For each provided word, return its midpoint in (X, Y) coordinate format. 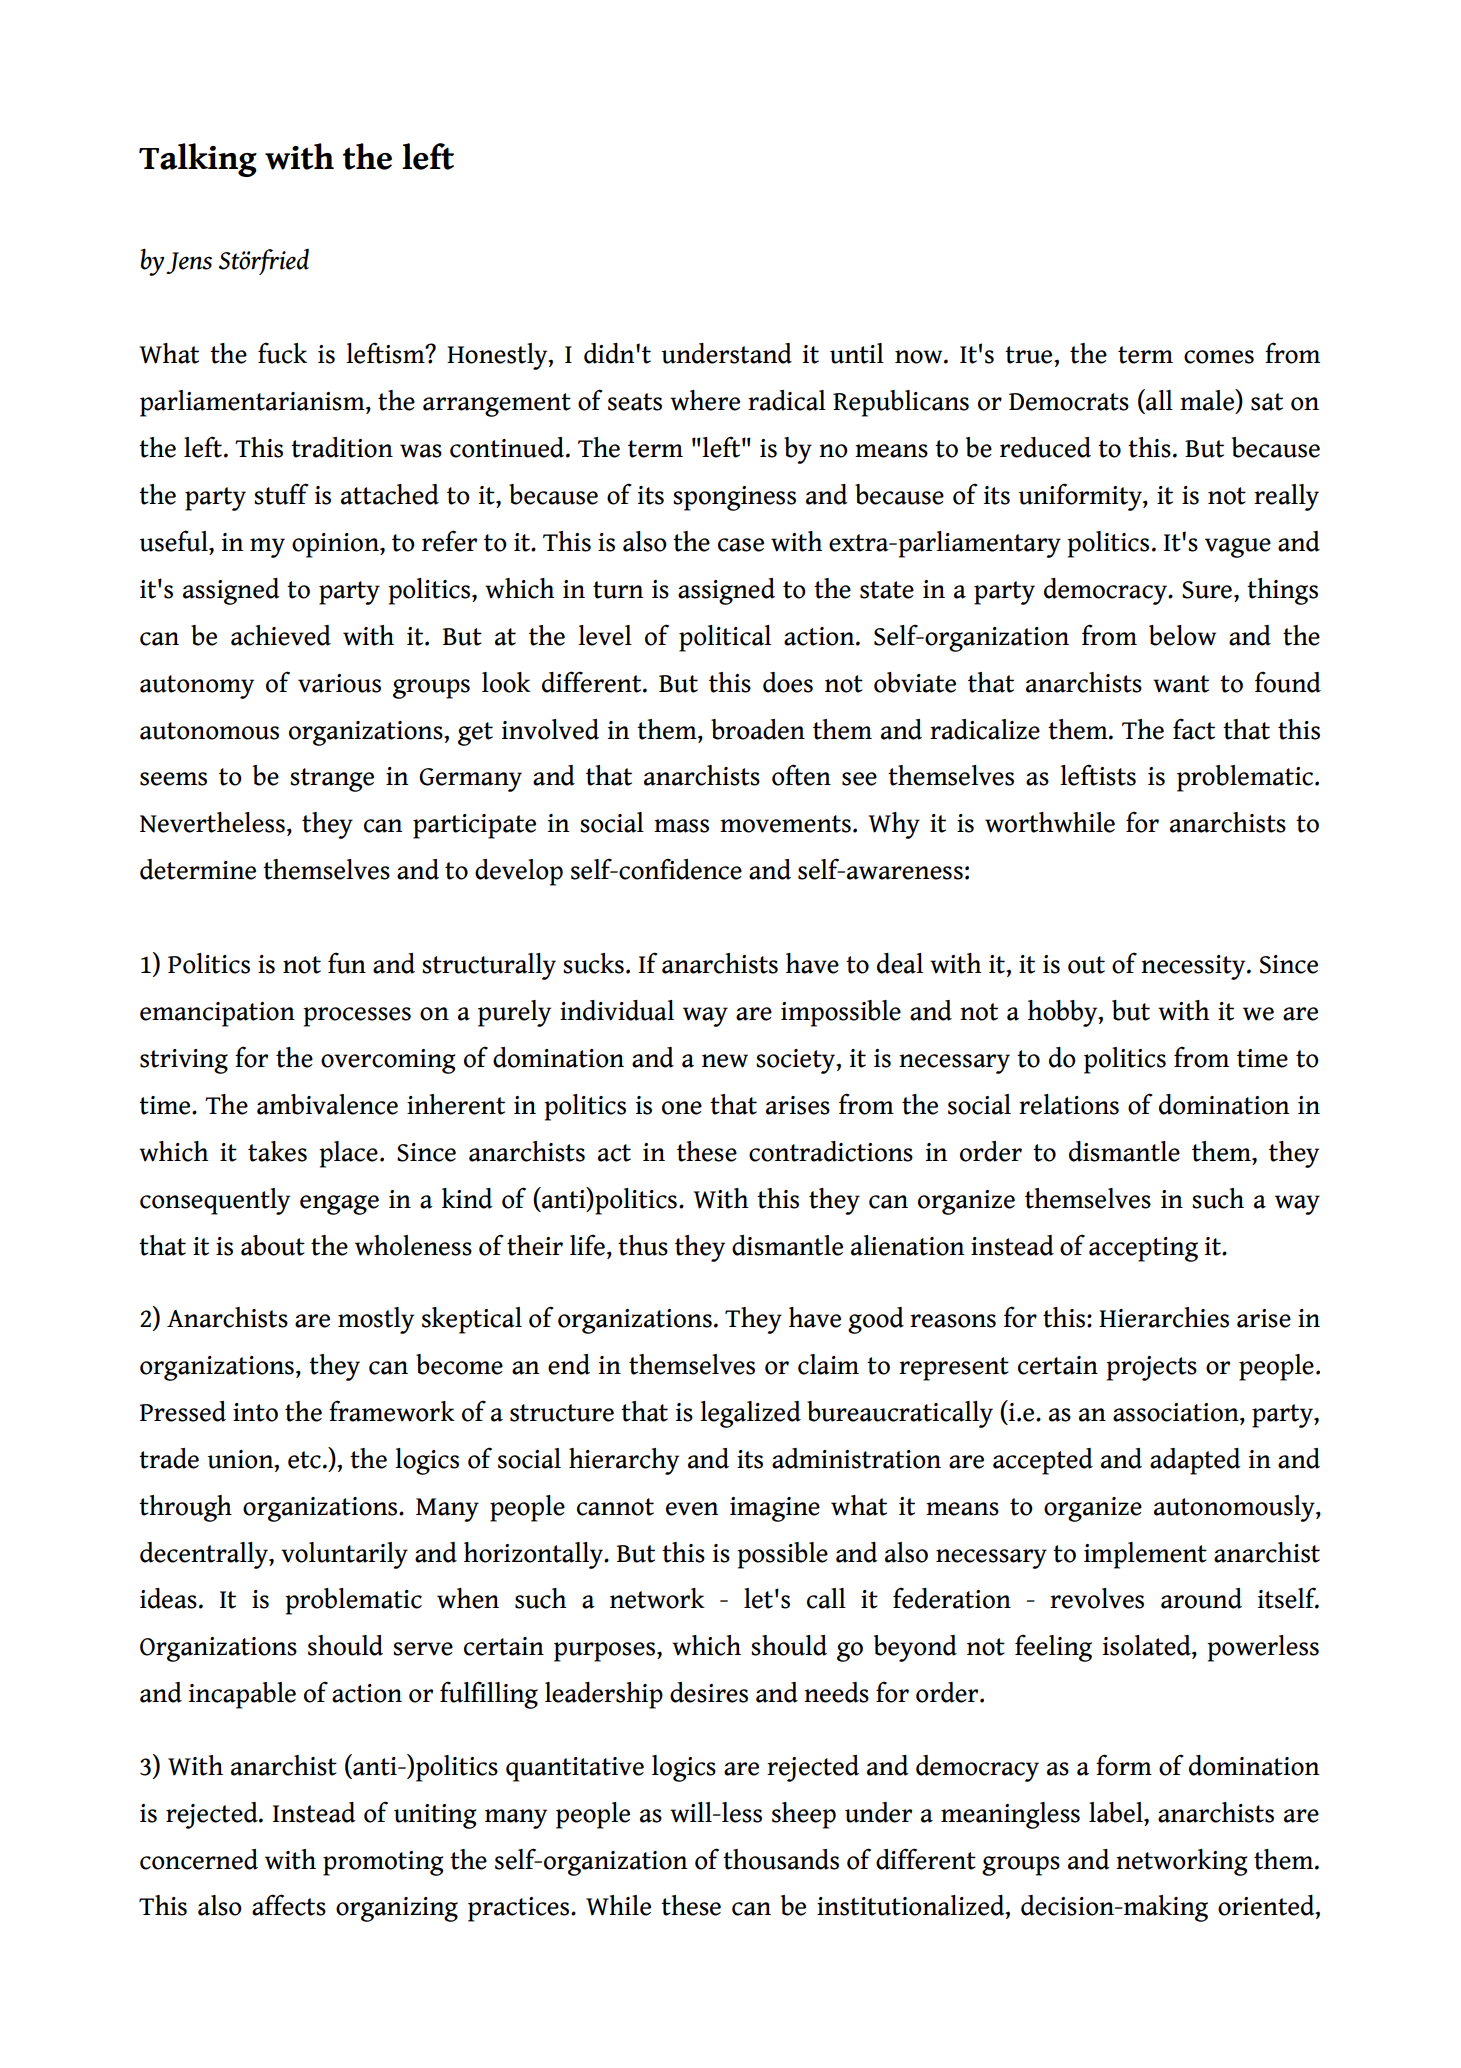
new (725, 1061)
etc (304, 1460)
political (725, 638)
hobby (1064, 1013)
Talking (198, 160)
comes (1219, 357)
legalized (750, 1414)
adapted (1195, 1461)
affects (289, 1905)
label (1117, 1812)
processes (357, 1017)
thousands (781, 1859)
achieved (281, 635)
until (857, 353)
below (1182, 635)
